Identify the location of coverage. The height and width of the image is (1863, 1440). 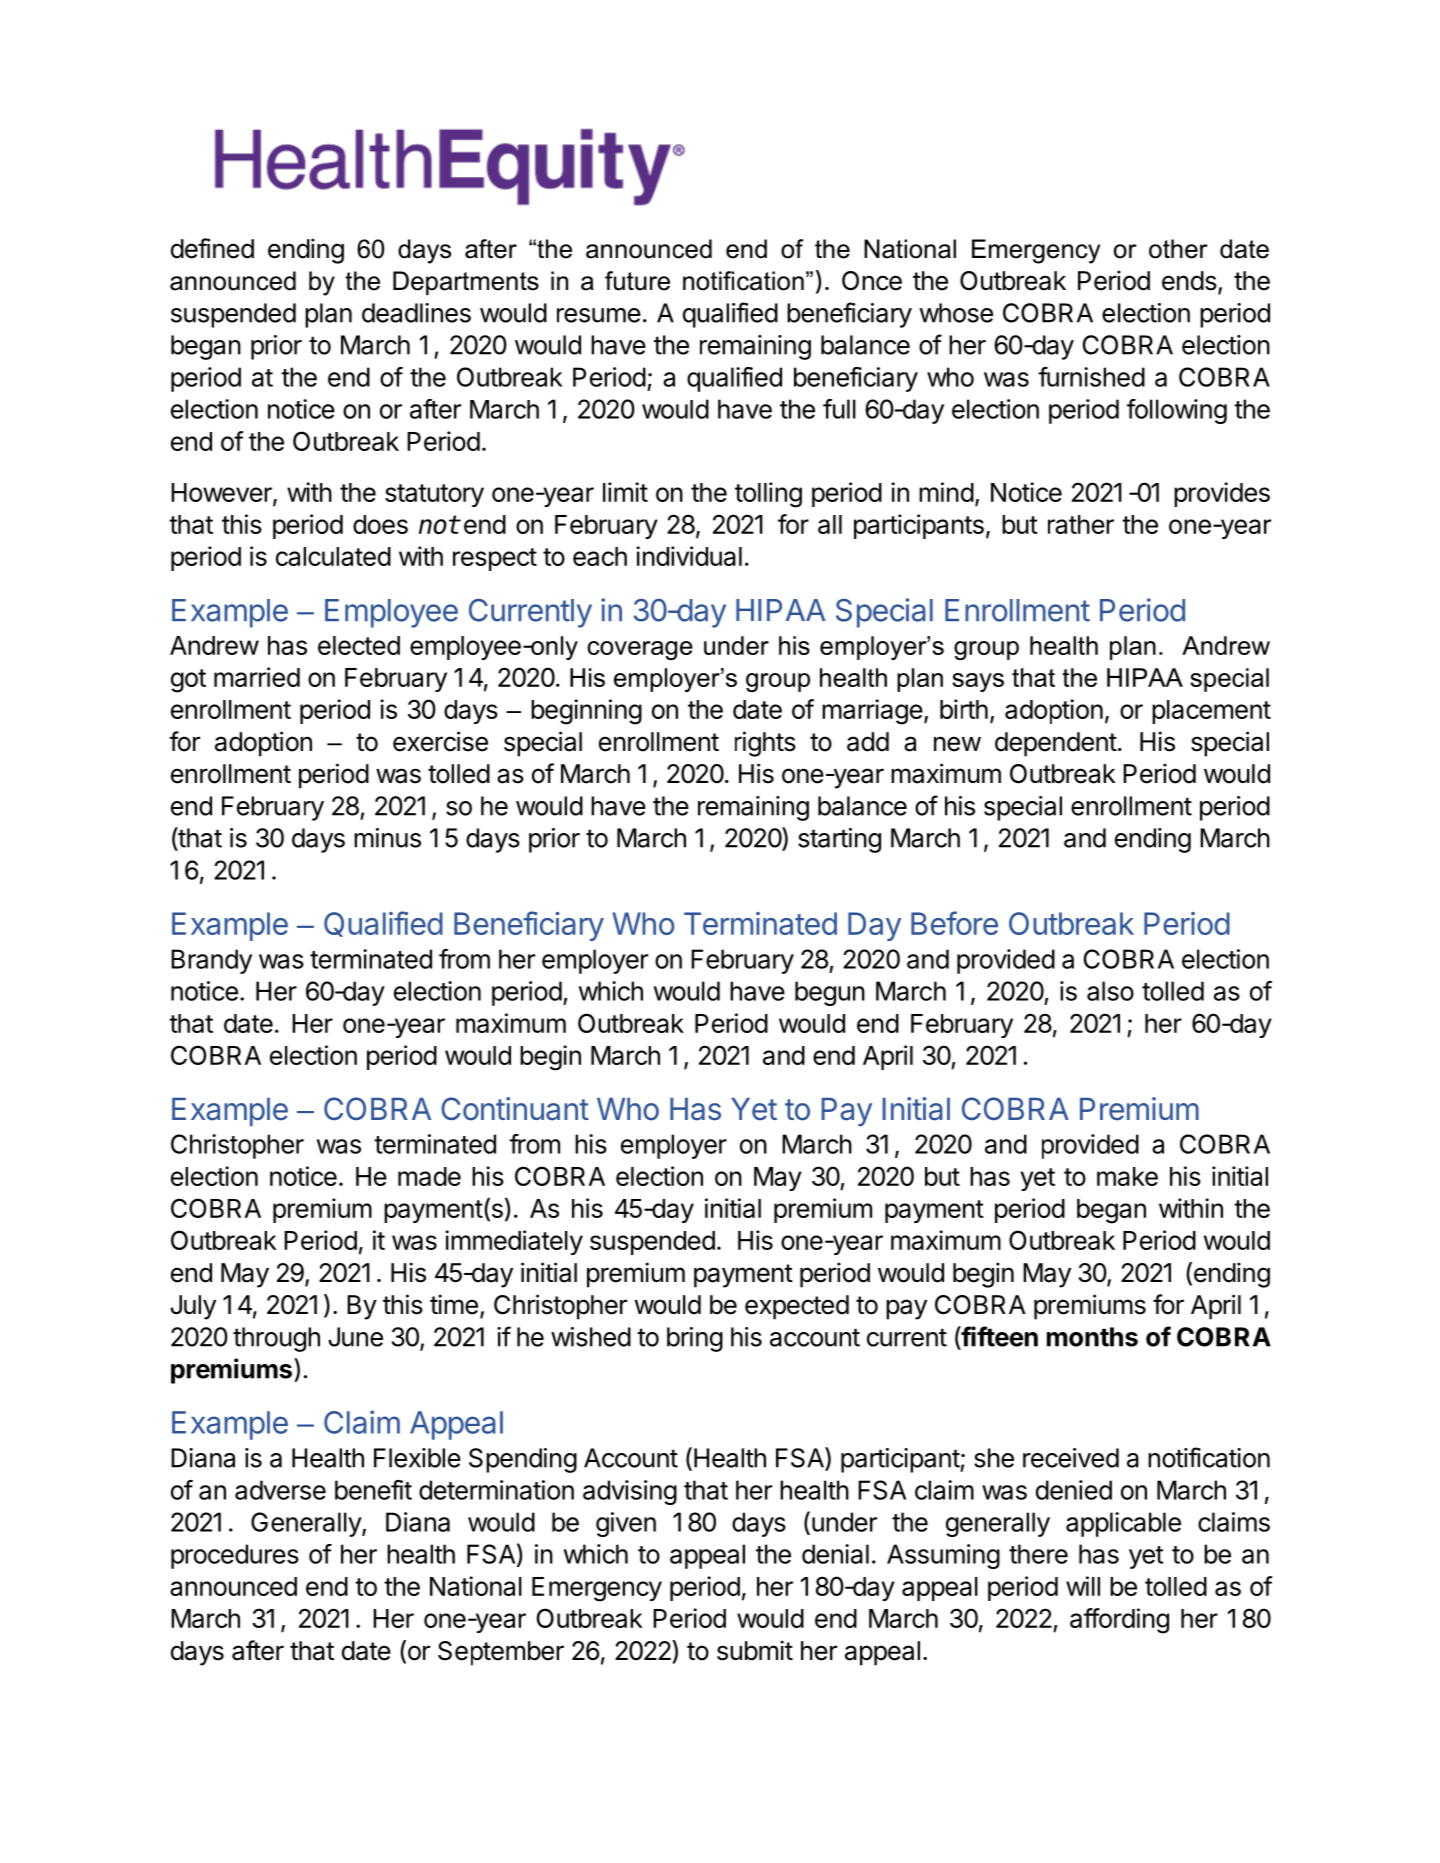
(640, 650).
